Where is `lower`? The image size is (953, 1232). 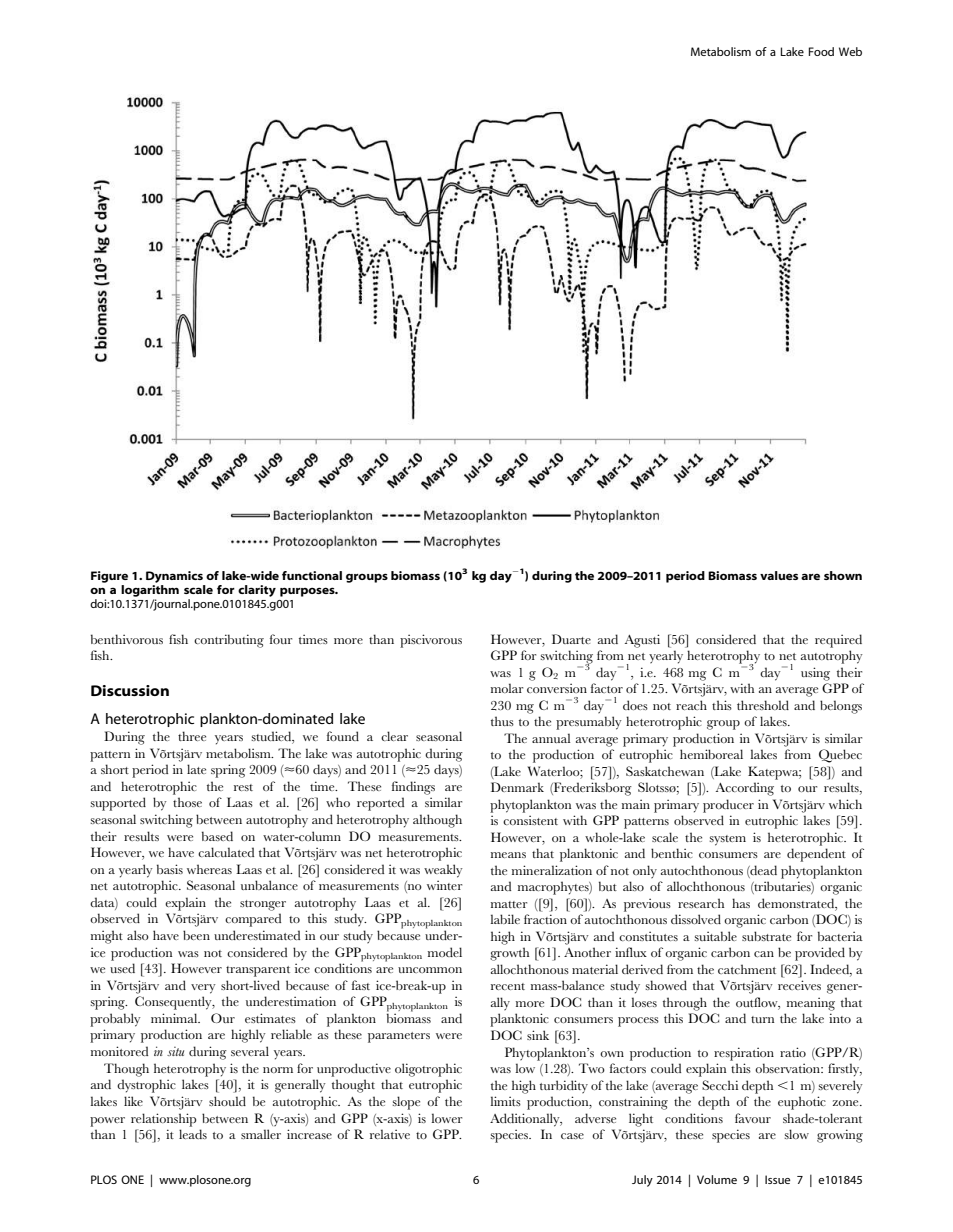
lower is located at coordinates (446, 1118).
